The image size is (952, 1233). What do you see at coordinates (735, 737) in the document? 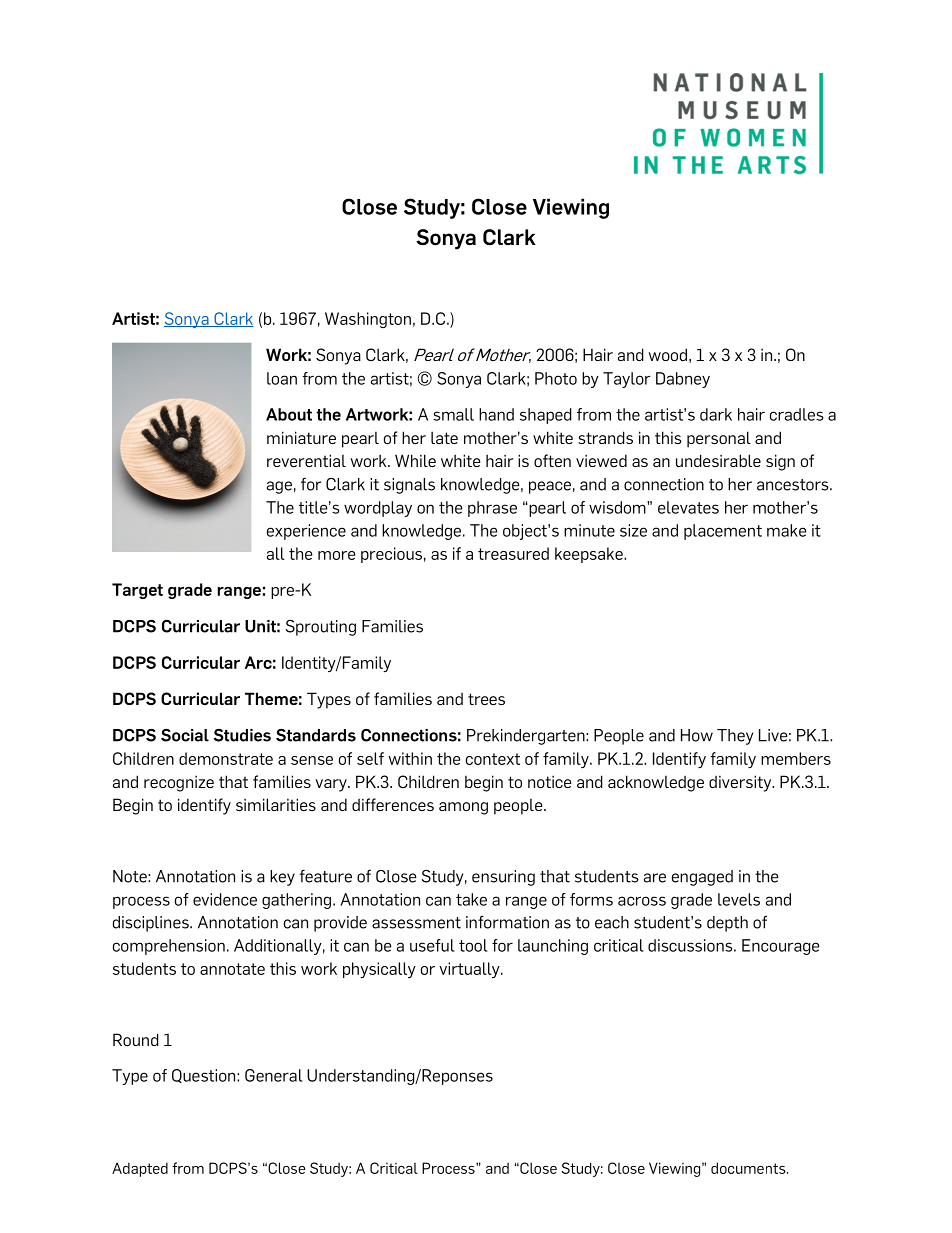
I see `They` at bounding box center [735, 737].
